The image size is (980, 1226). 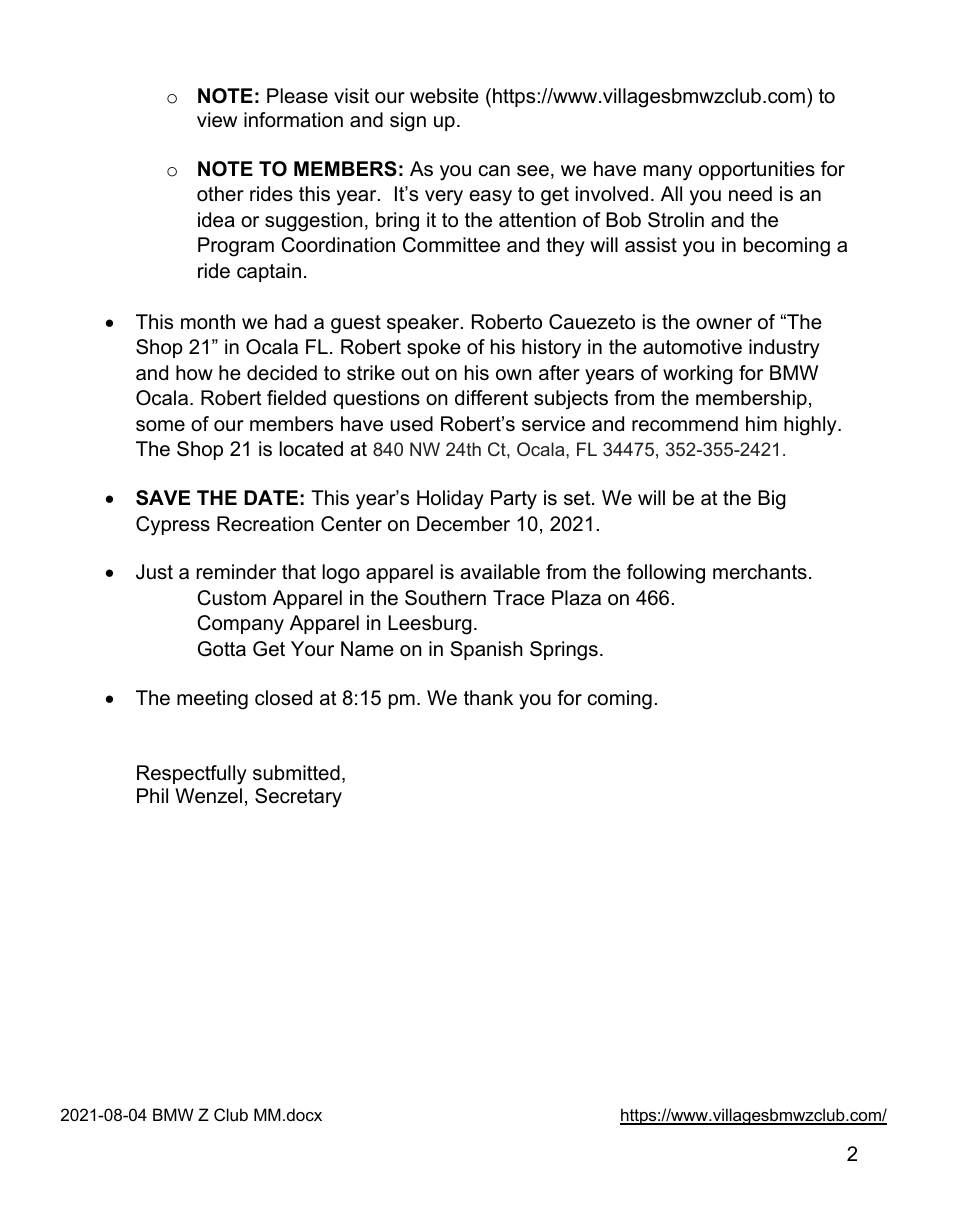 What do you see at coordinates (217, 120) in the screenshot?
I see `view` at bounding box center [217, 120].
